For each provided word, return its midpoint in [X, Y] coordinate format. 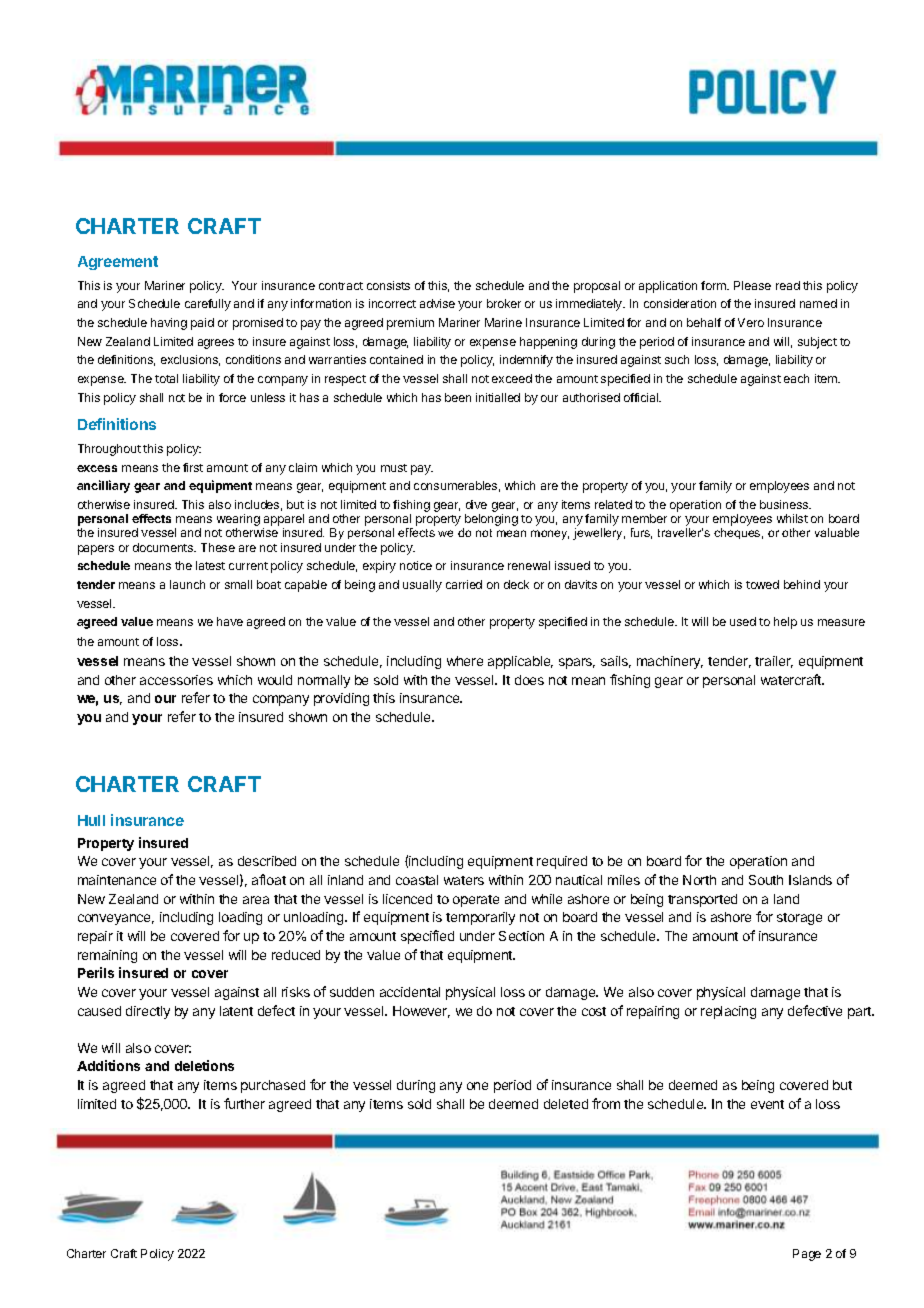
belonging [490, 521]
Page [807, 1255]
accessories [176, 680]
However [421, 1012]
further [244, 1103]
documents [164, 547]
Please [752, 285]
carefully [208, 305]
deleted [566, 1104]
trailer [774, 662]
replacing [728, 1012]
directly [148, 1012]
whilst [792, 518]
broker [504, 303]
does [529, 680]
